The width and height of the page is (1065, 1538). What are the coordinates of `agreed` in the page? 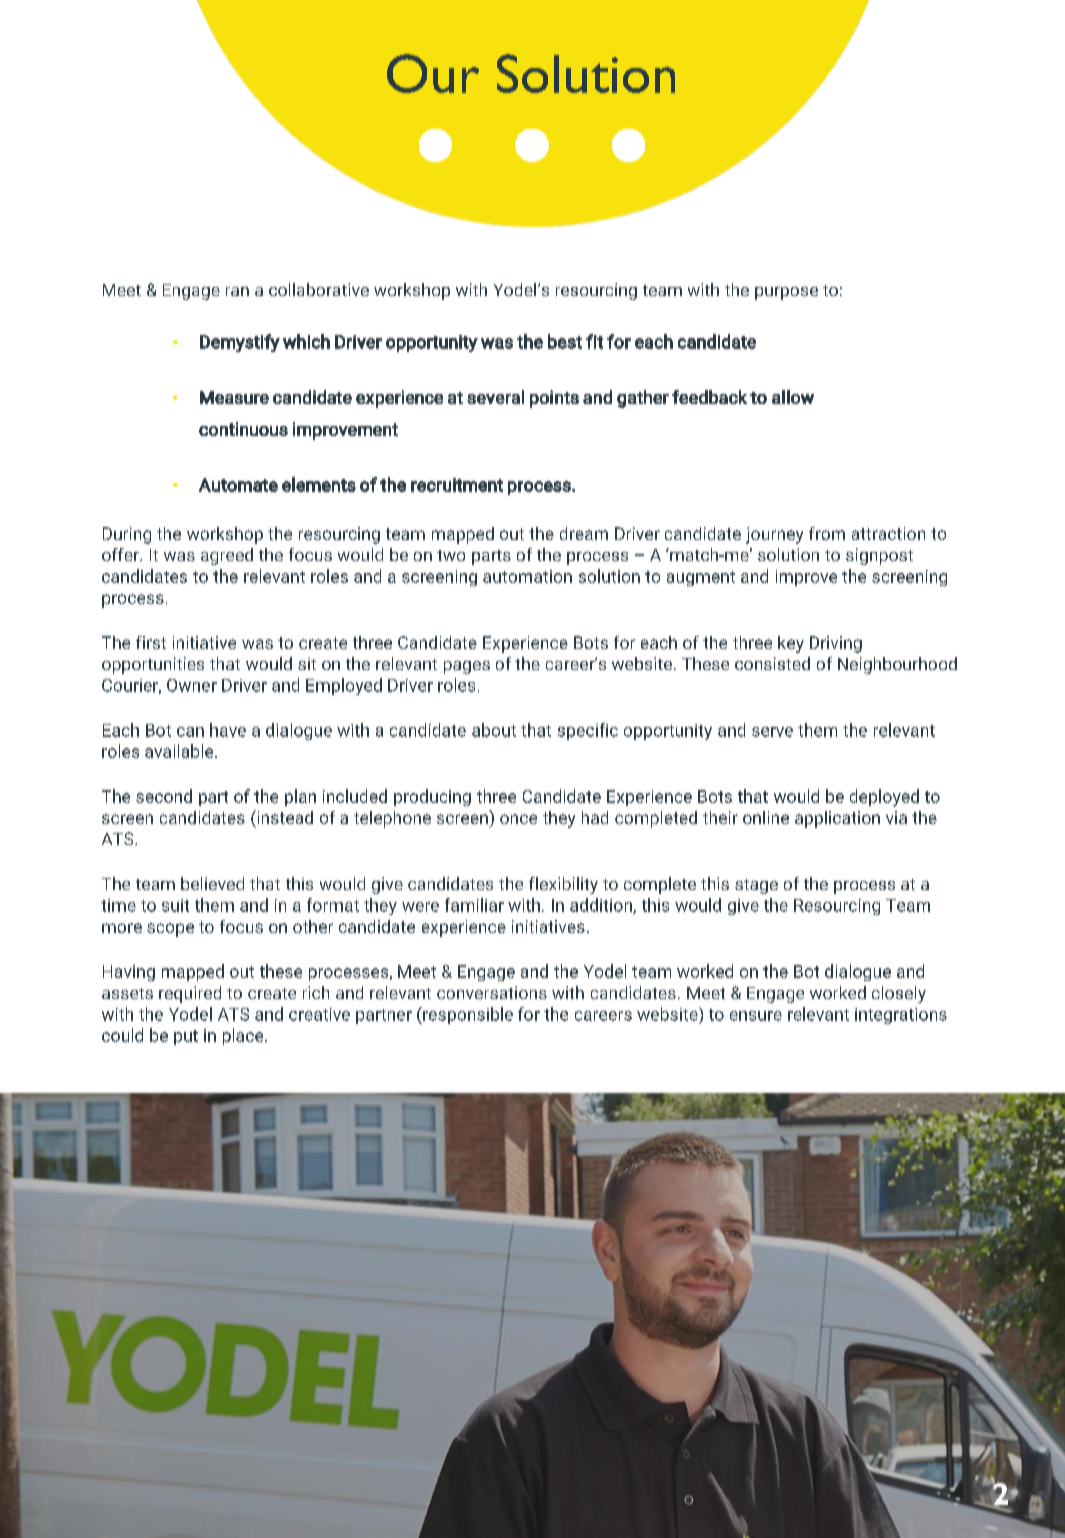 It's located at (227, 556).
